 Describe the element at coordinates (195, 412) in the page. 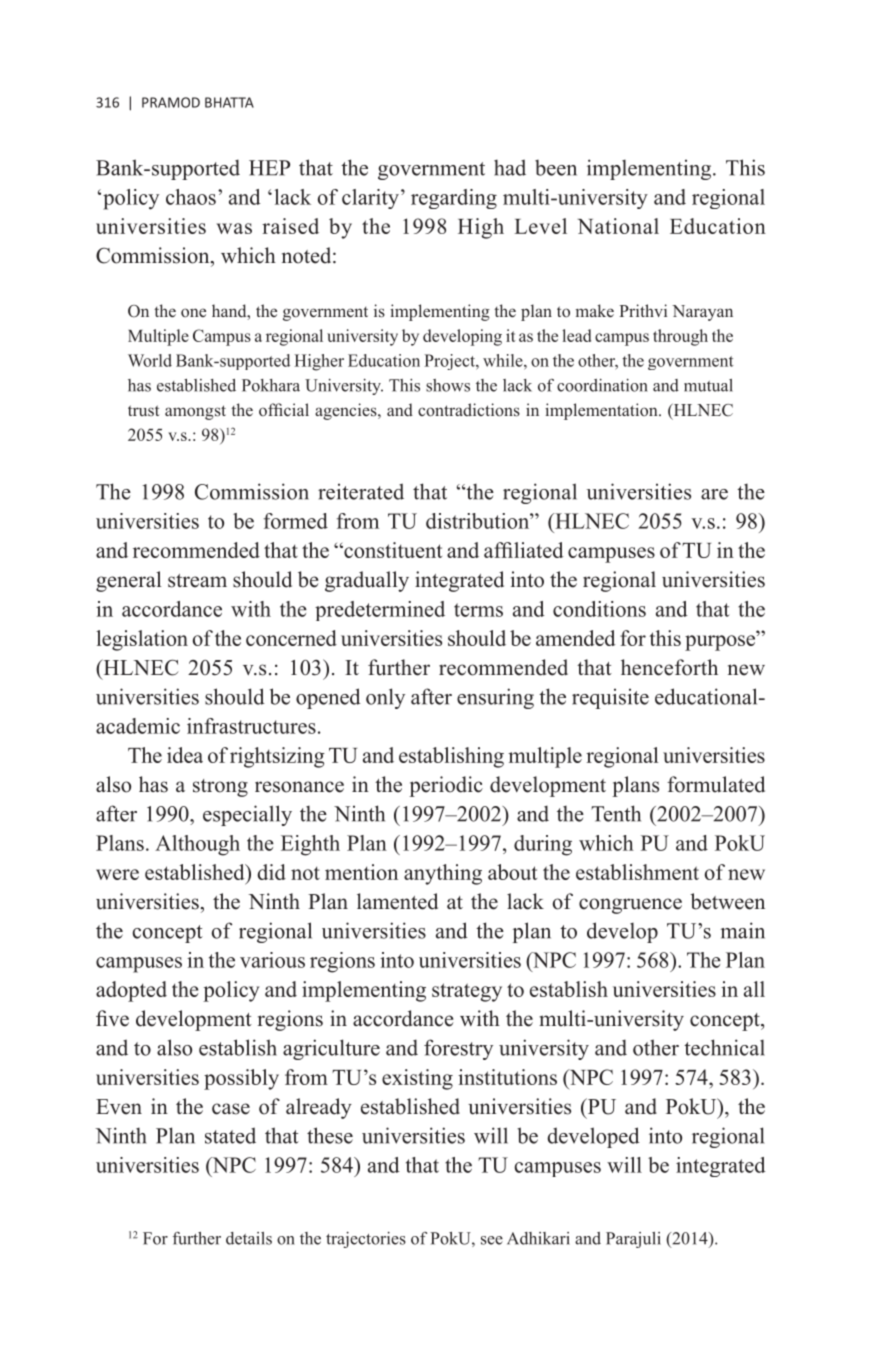

I see `amongst` at that location.
